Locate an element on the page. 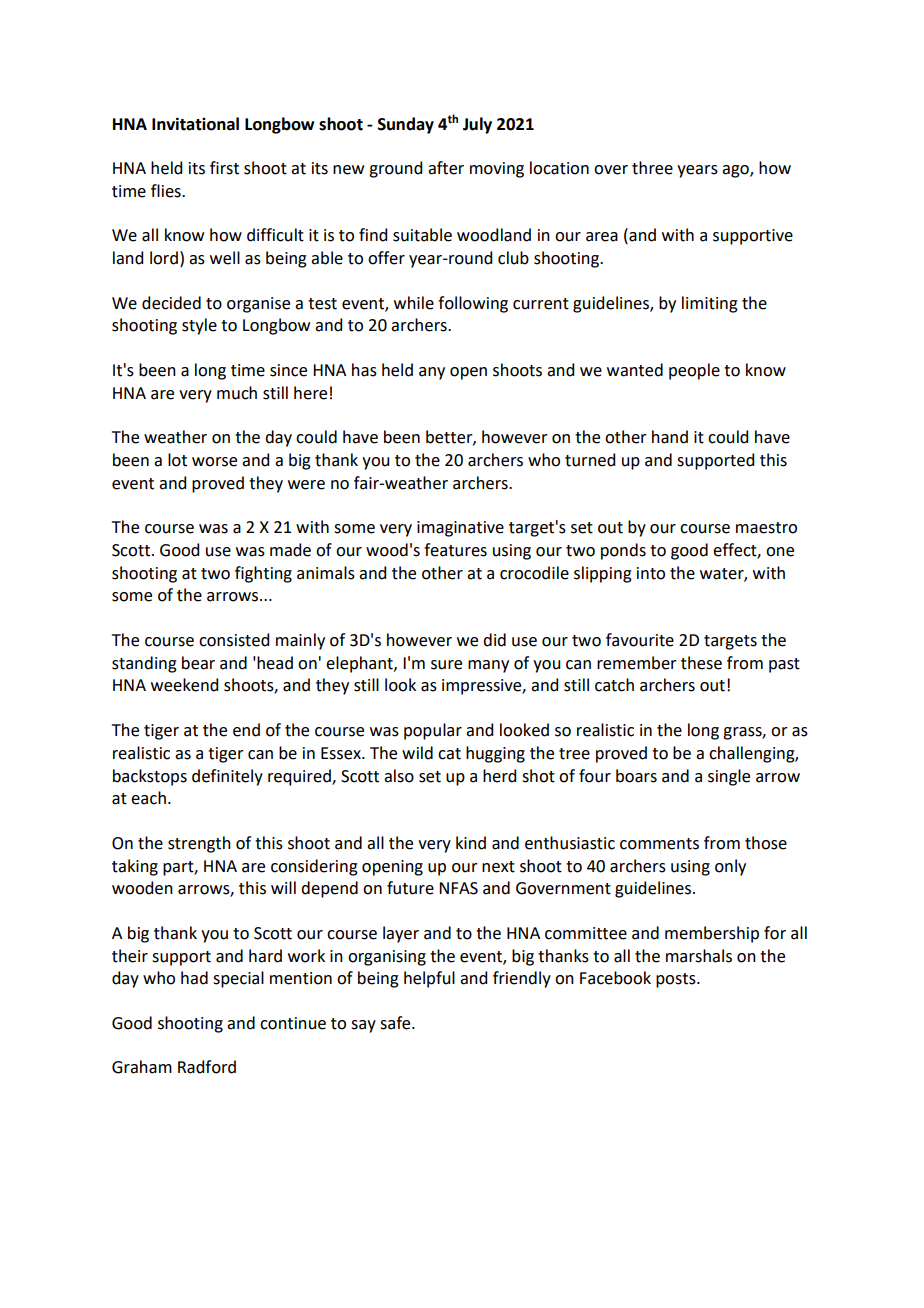 This document has height=1308, width=924. ago is located at coordinates (736, 171).
